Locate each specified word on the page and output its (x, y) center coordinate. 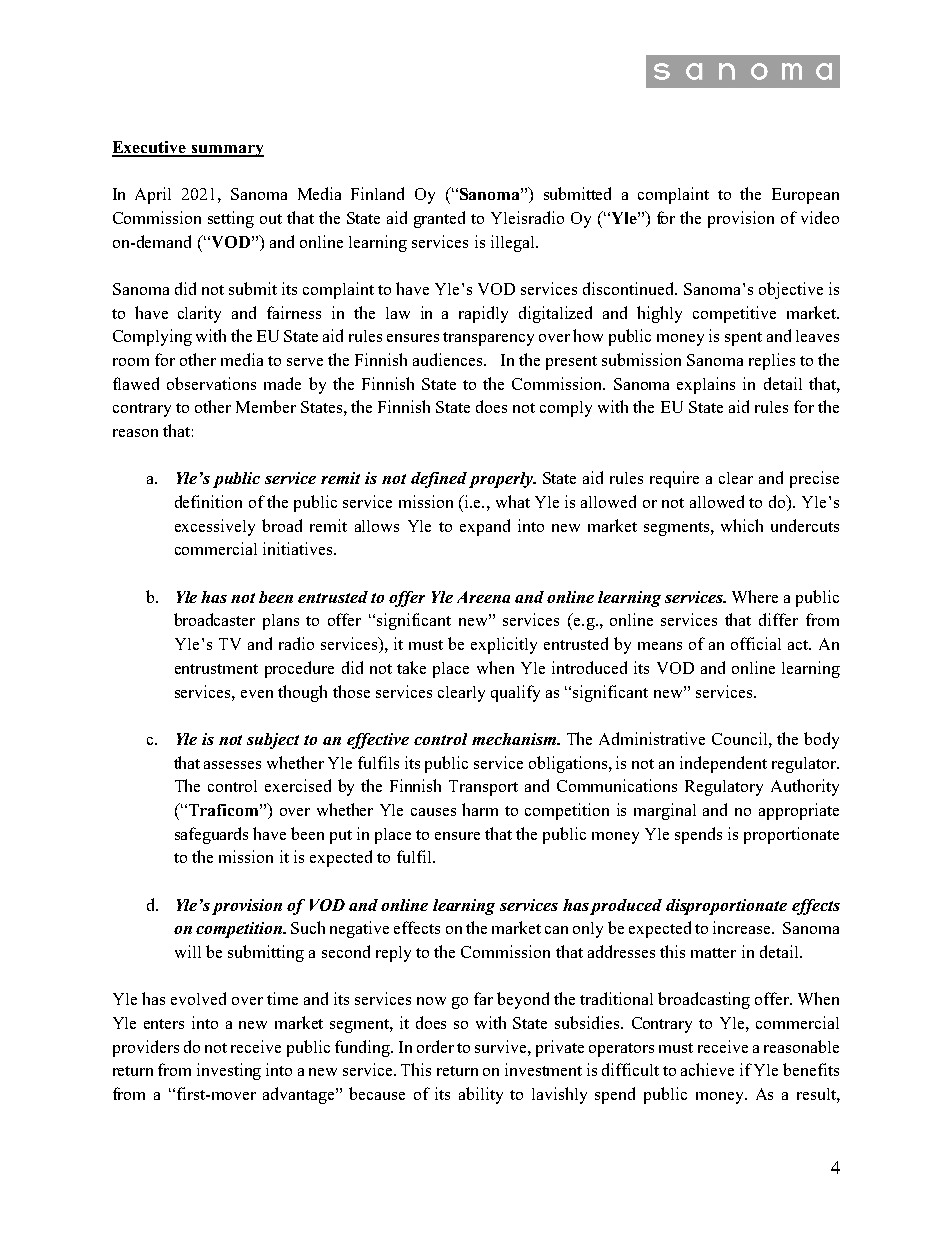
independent (723, 764)
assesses (232, 765)
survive (502, 1046)
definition (208, 501)
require (674, 479)
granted (439, 219)
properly (502, 480)
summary (226, 151)
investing (229, 1071)
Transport (483, 788)
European (805, 196)
